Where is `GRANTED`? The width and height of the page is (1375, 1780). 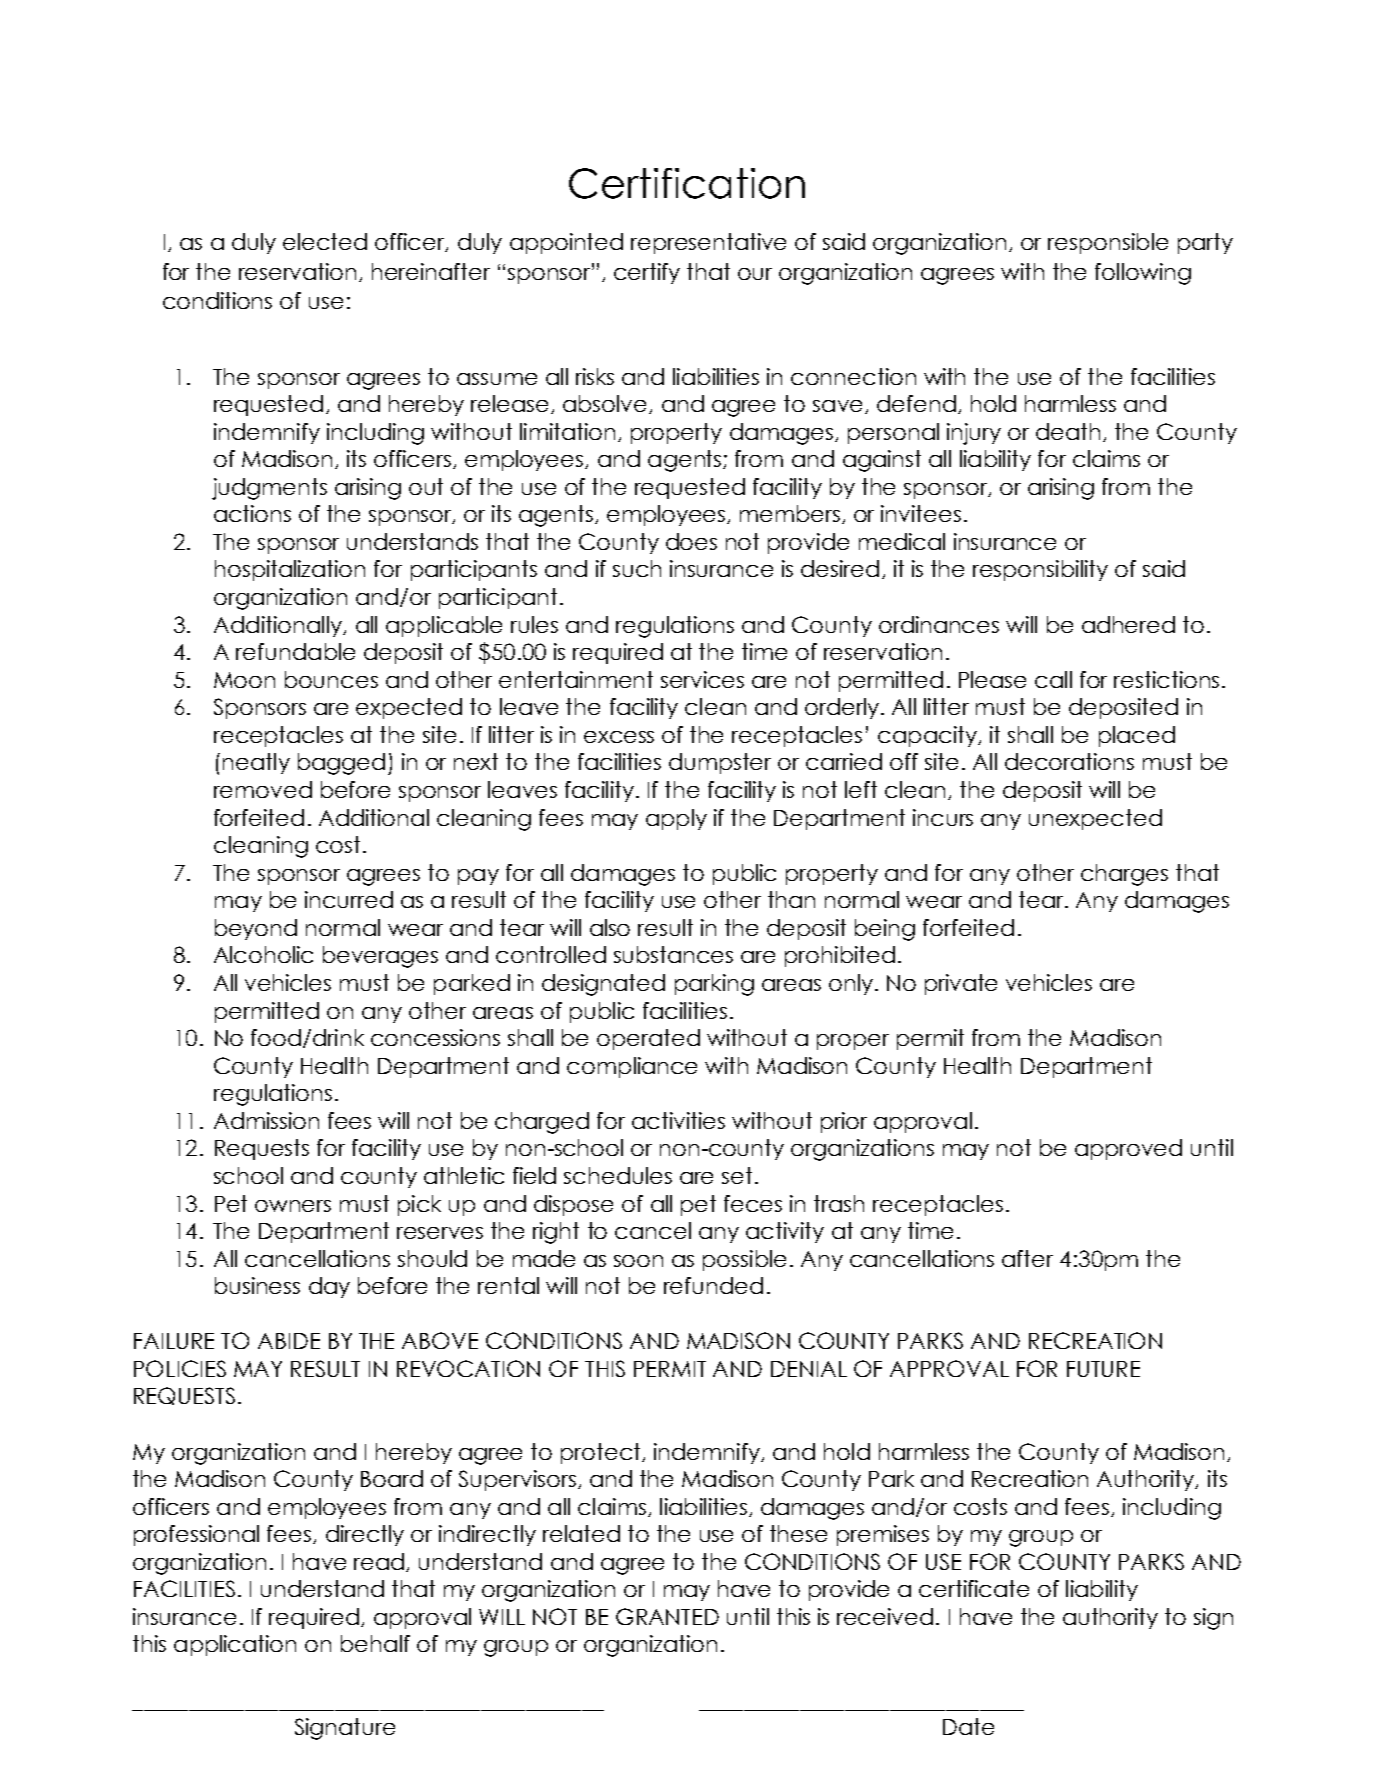
GRANTED is located at coordinates (667, 1616).
